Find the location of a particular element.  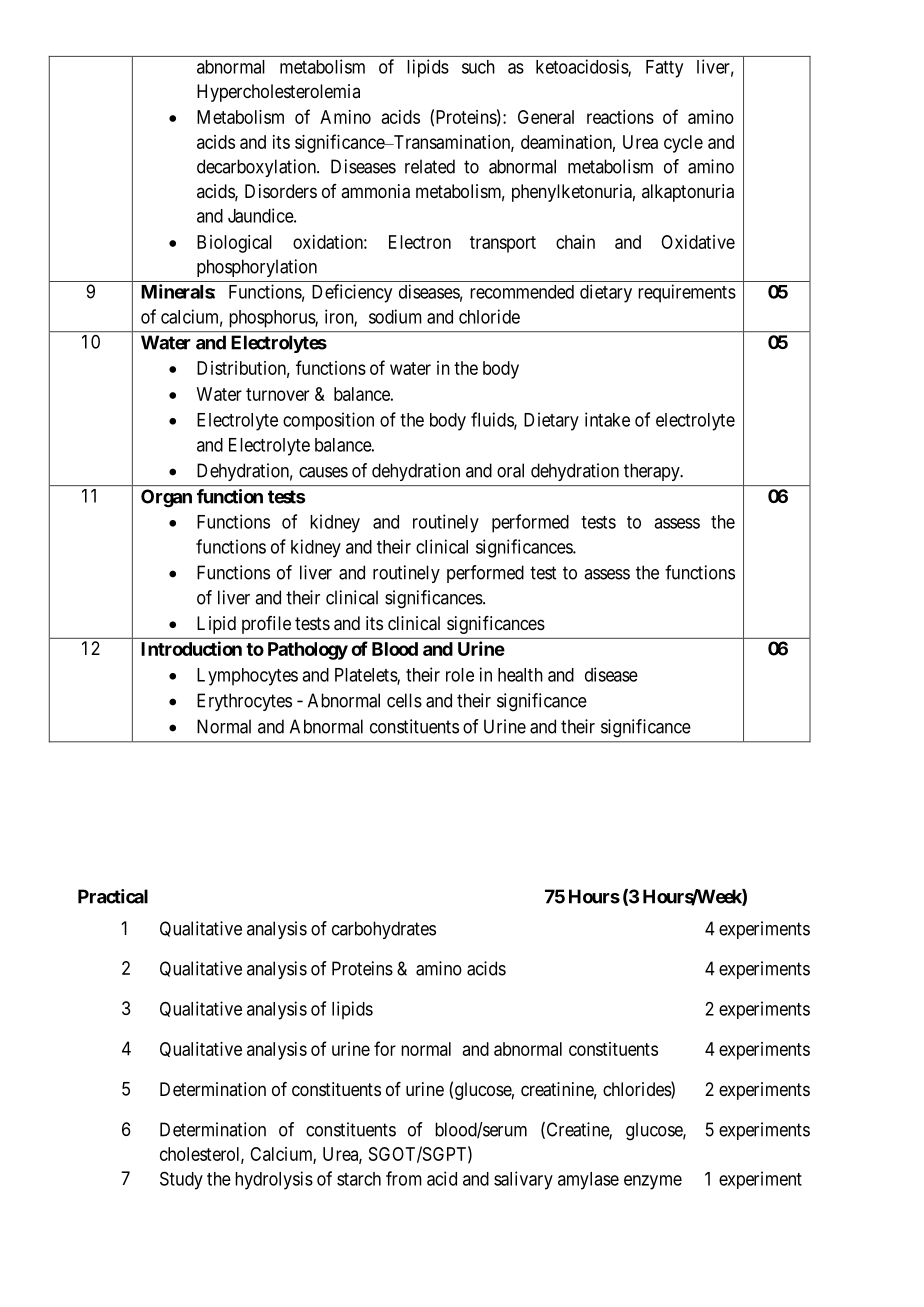

related is located at coordinates (430, 166).
